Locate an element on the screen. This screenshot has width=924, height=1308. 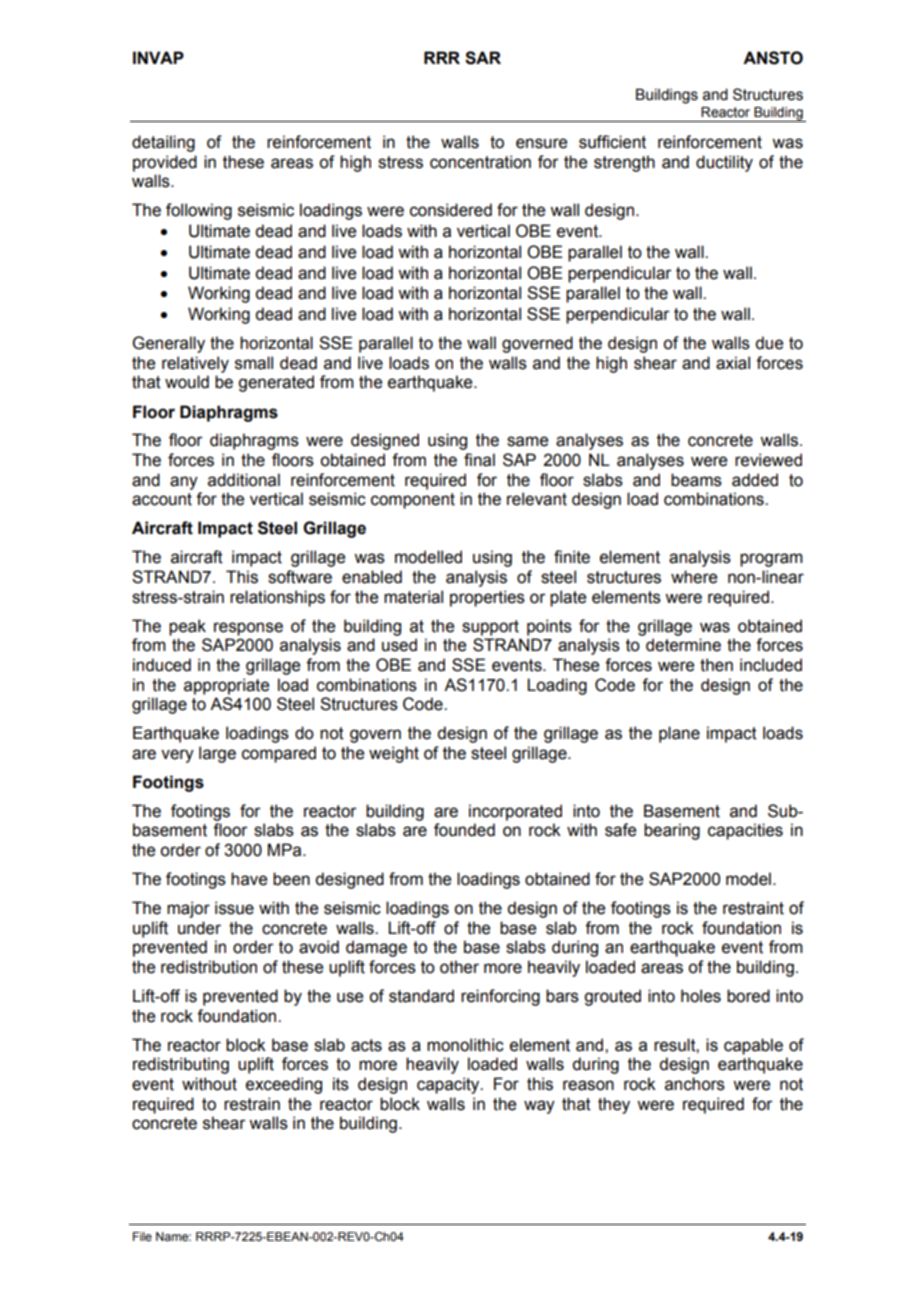
they is located at coordinates (614, 1105).
